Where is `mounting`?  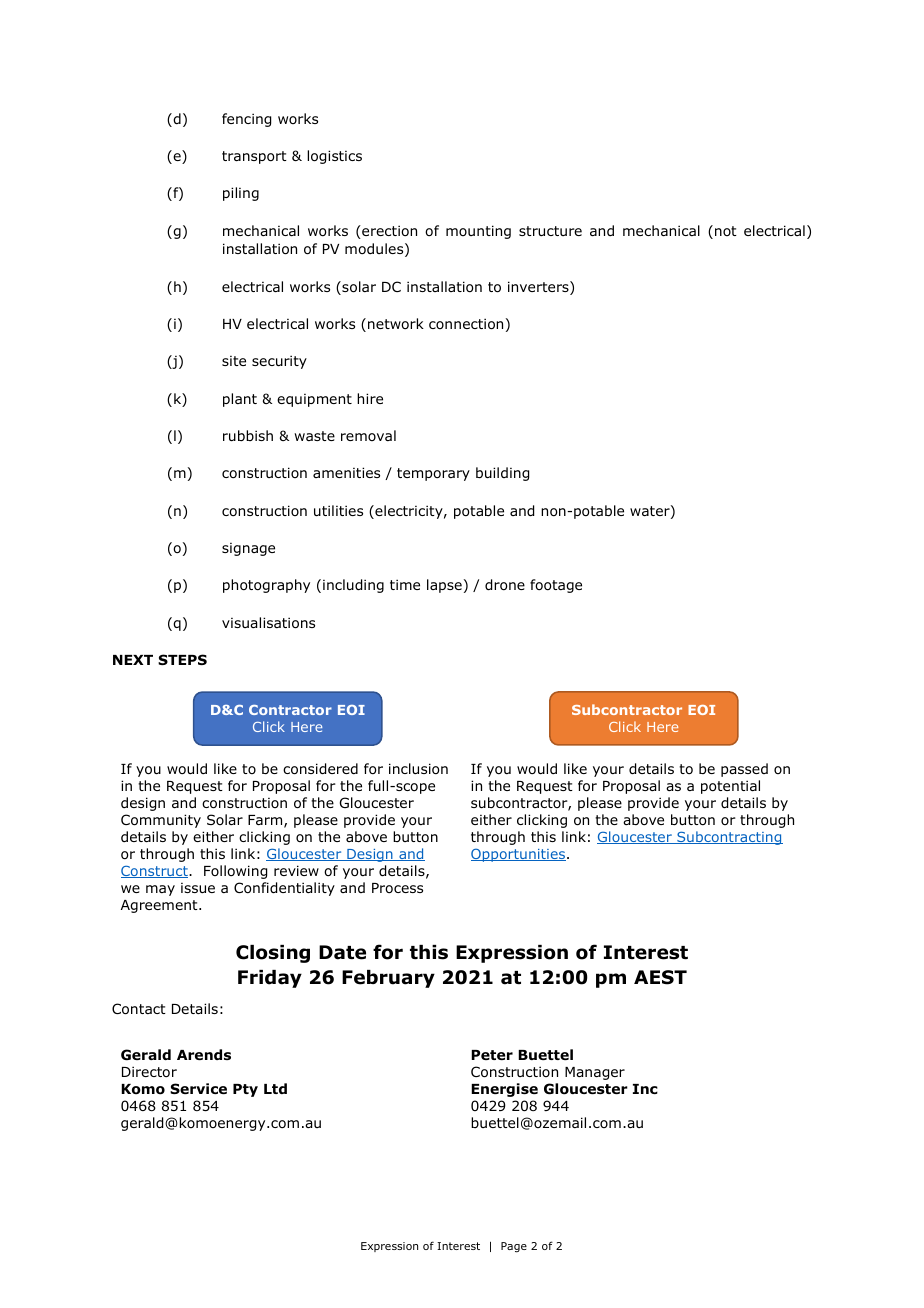
mounting is located at coordinates (478, 232).
